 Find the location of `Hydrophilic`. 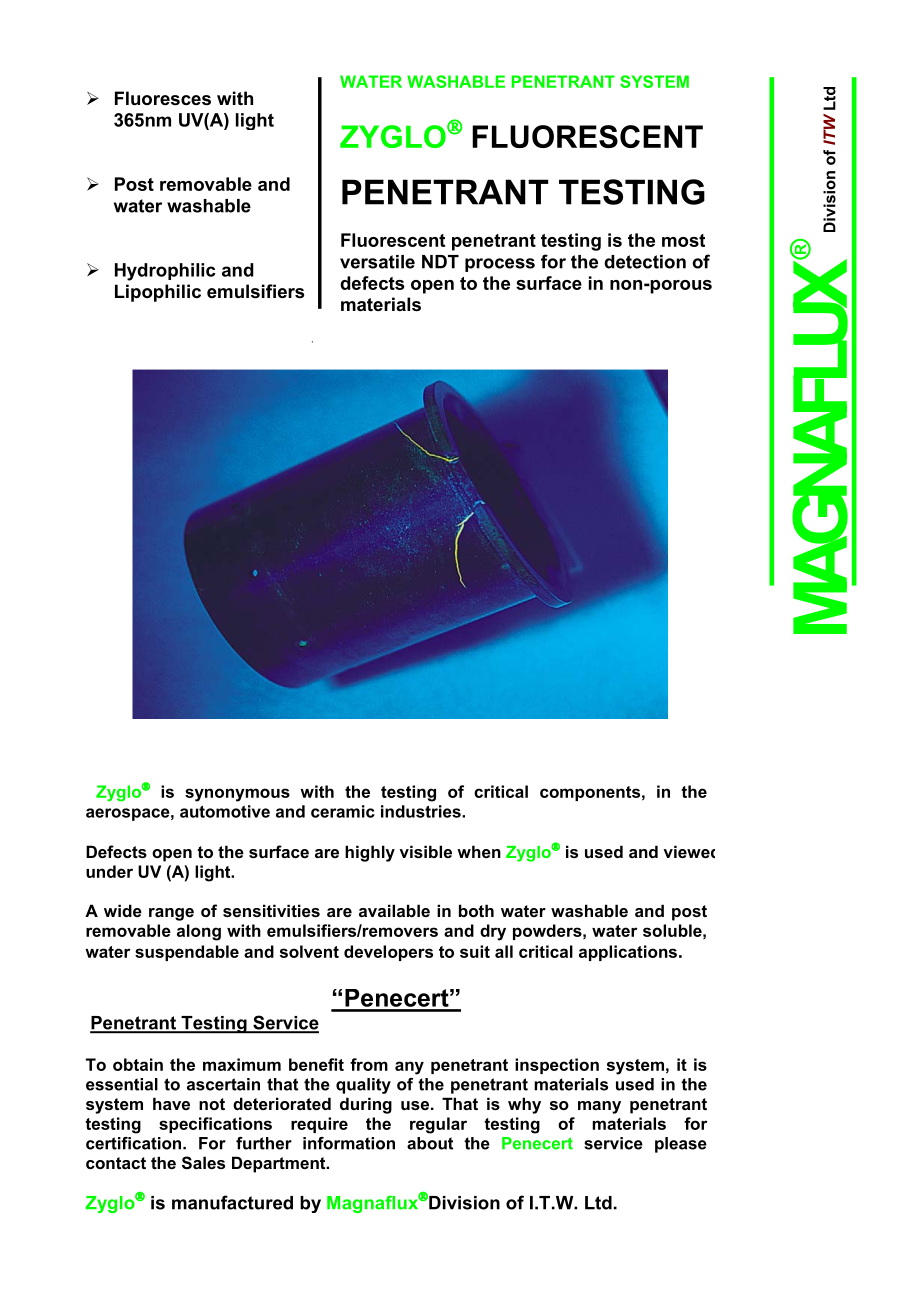

Hydrophilic is located at coordinates (165, 272).
